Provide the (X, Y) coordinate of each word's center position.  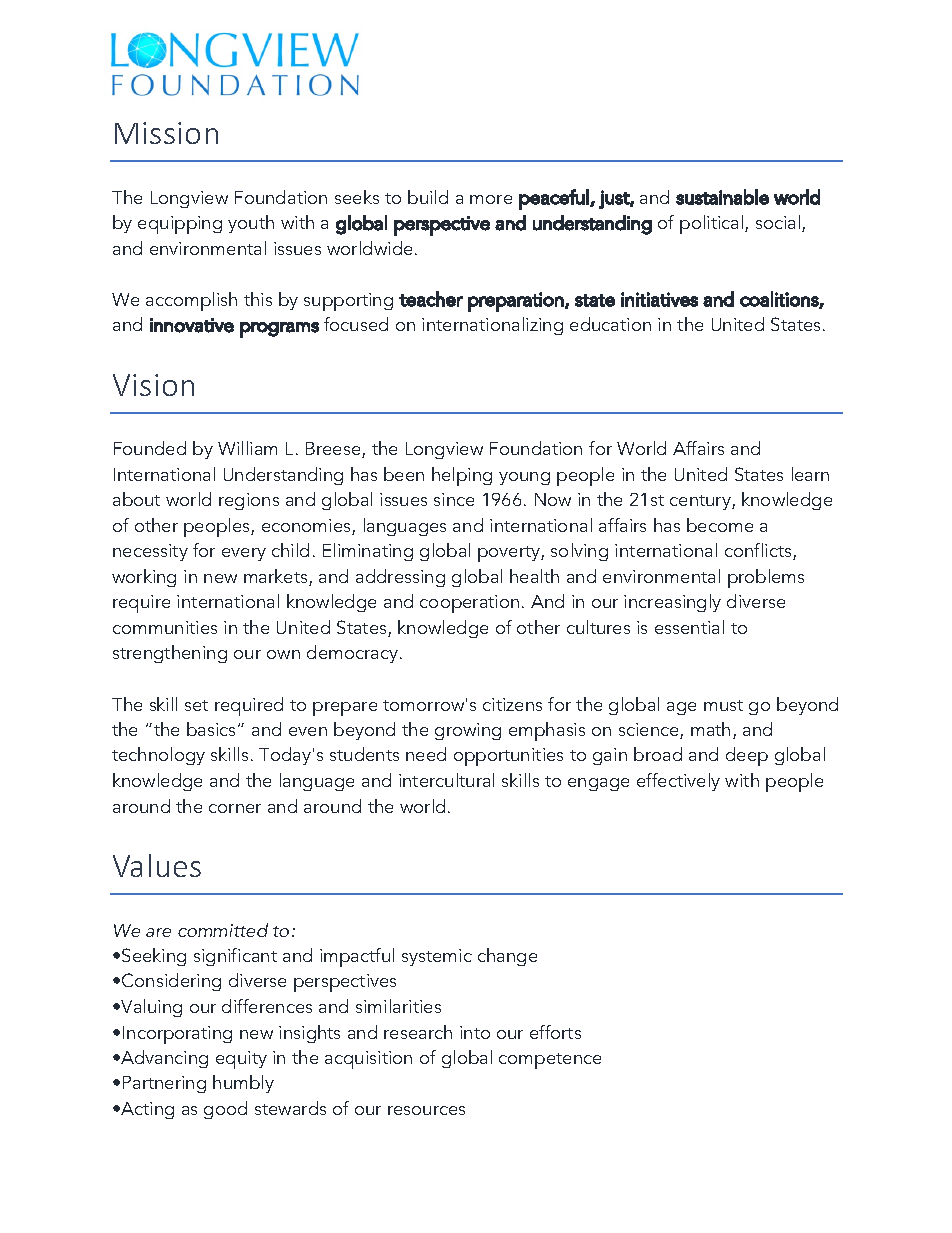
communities (165, 627)
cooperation (469, 604)
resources (426, 1110)
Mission (166, 133)
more (491, 199)
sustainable (722, 197)
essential (689, 627)
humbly (243, 1084)
